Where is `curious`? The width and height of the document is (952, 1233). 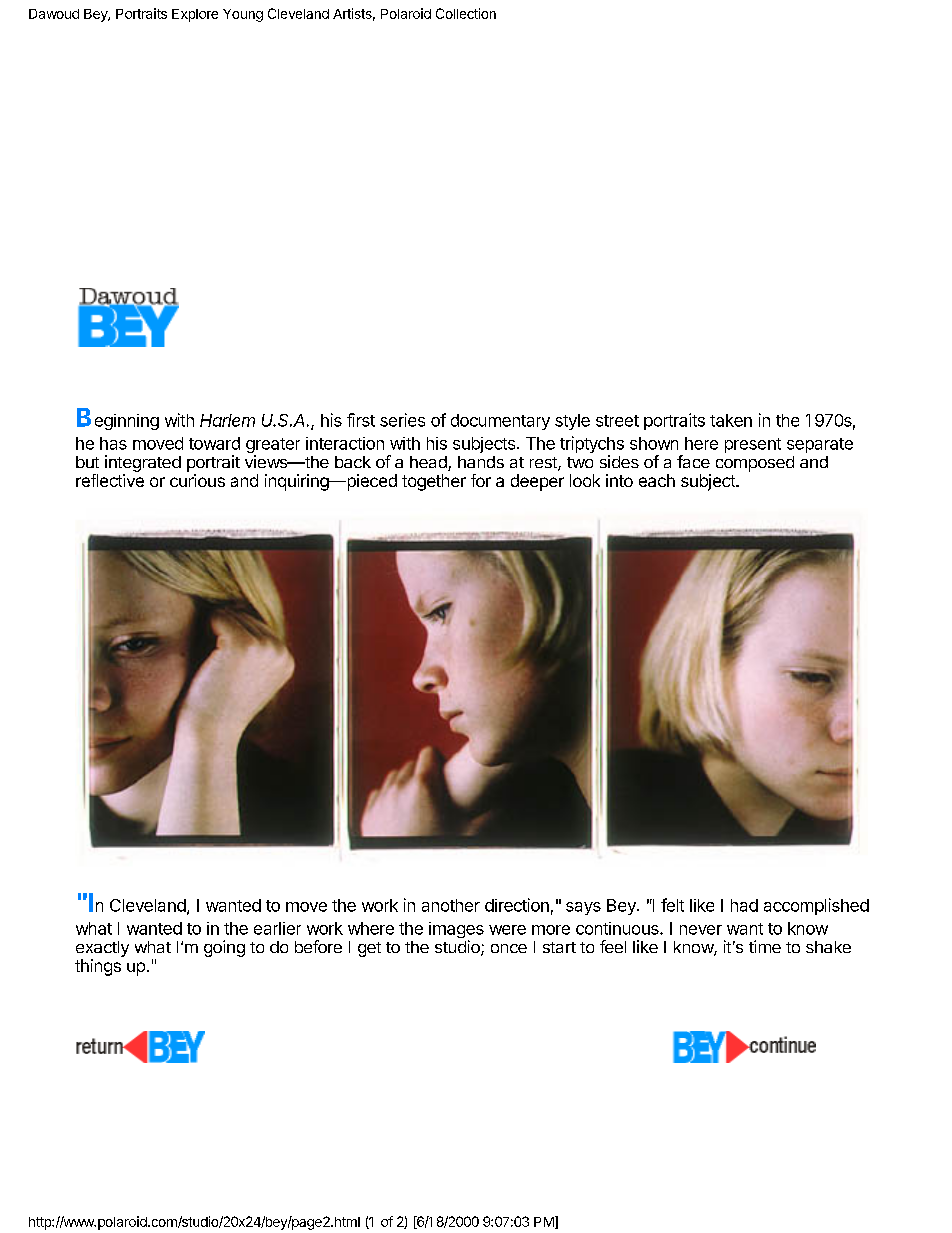 curious is located at coordinates (197, 480).
